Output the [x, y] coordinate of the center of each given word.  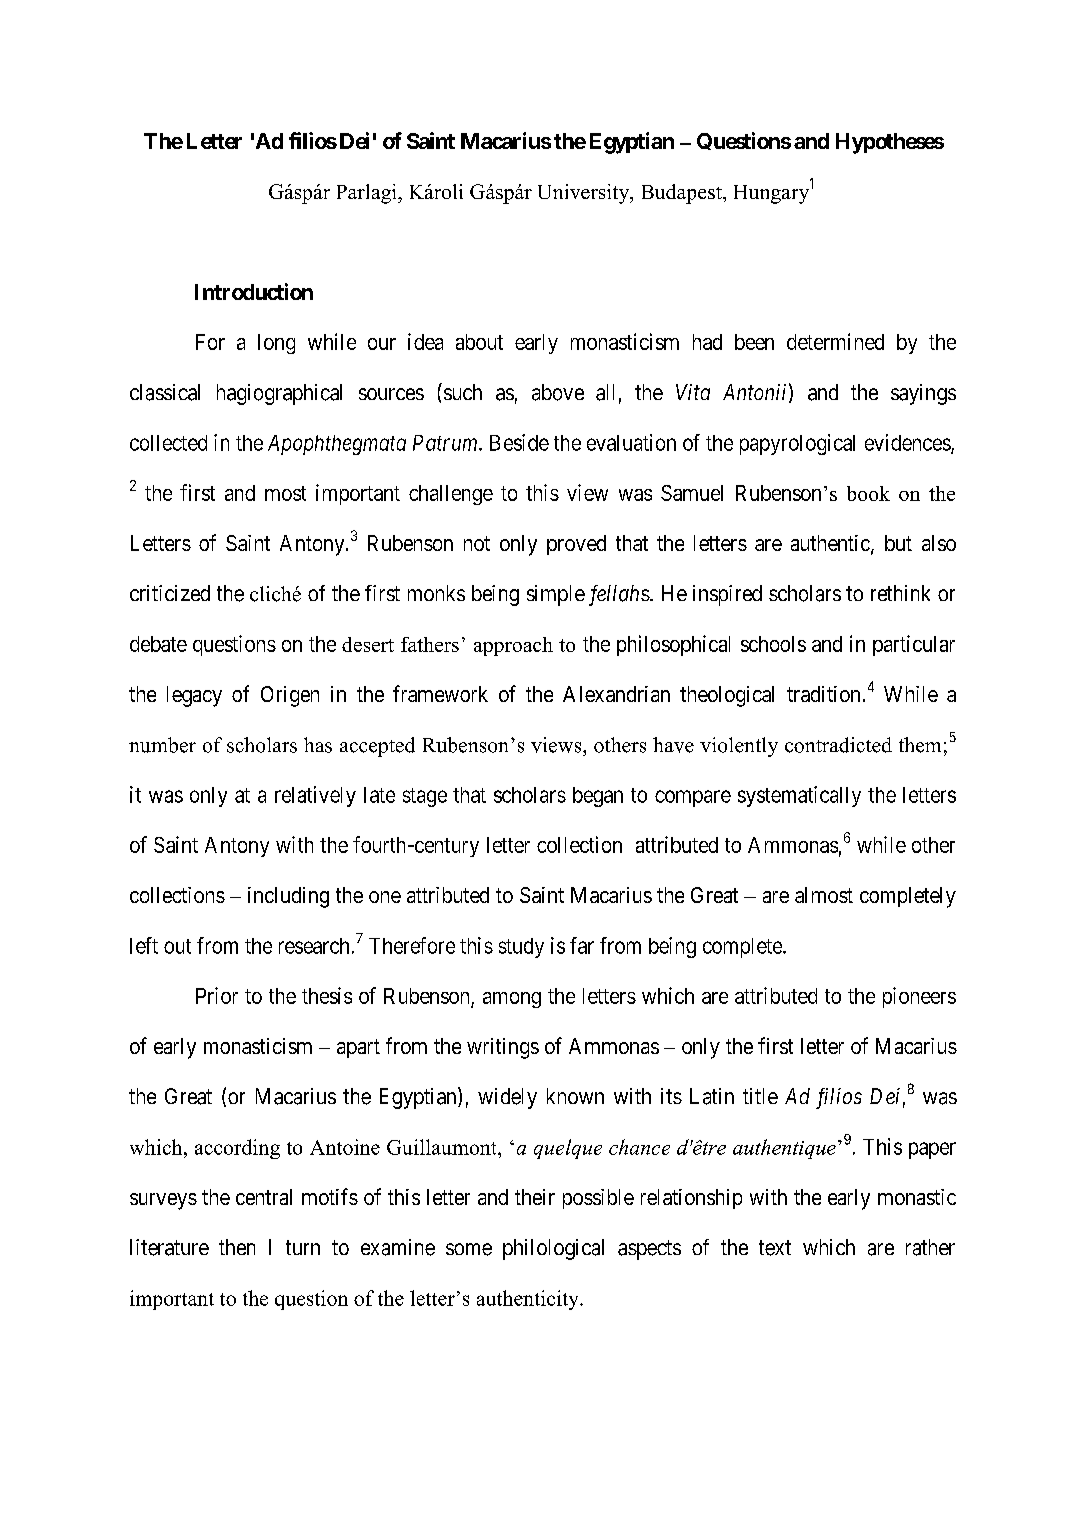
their [535, 1197]
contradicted [838, 745]
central [264, 1197]
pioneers [919, 997]
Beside [519, 442]
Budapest [683, 194]
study [521, 948]
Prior [217, 995]
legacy [194, 696]
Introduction [254, 291]
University [585, 194]
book [868, 493]
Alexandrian [616, 694]
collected [168, 443]
